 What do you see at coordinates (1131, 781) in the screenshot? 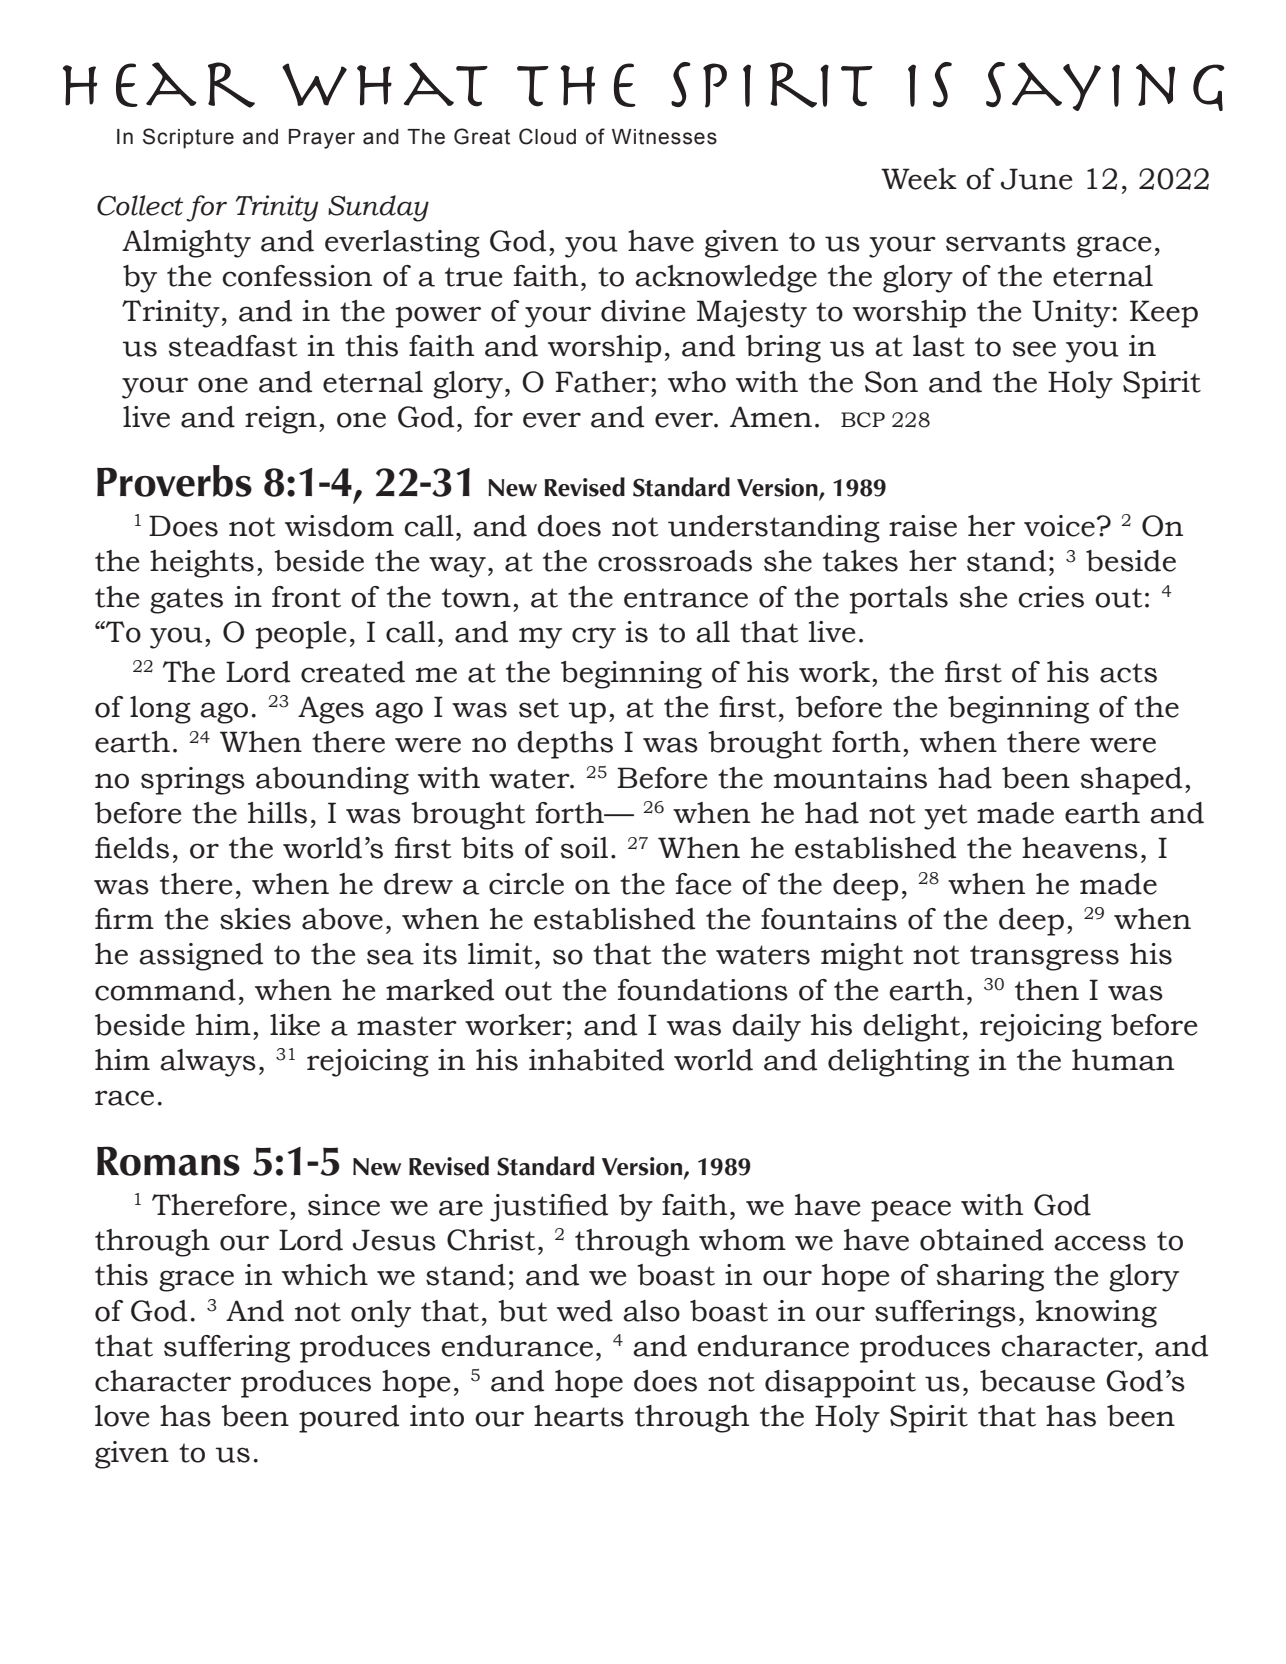
I see `shaped` at bounding box center [1131, 781].
